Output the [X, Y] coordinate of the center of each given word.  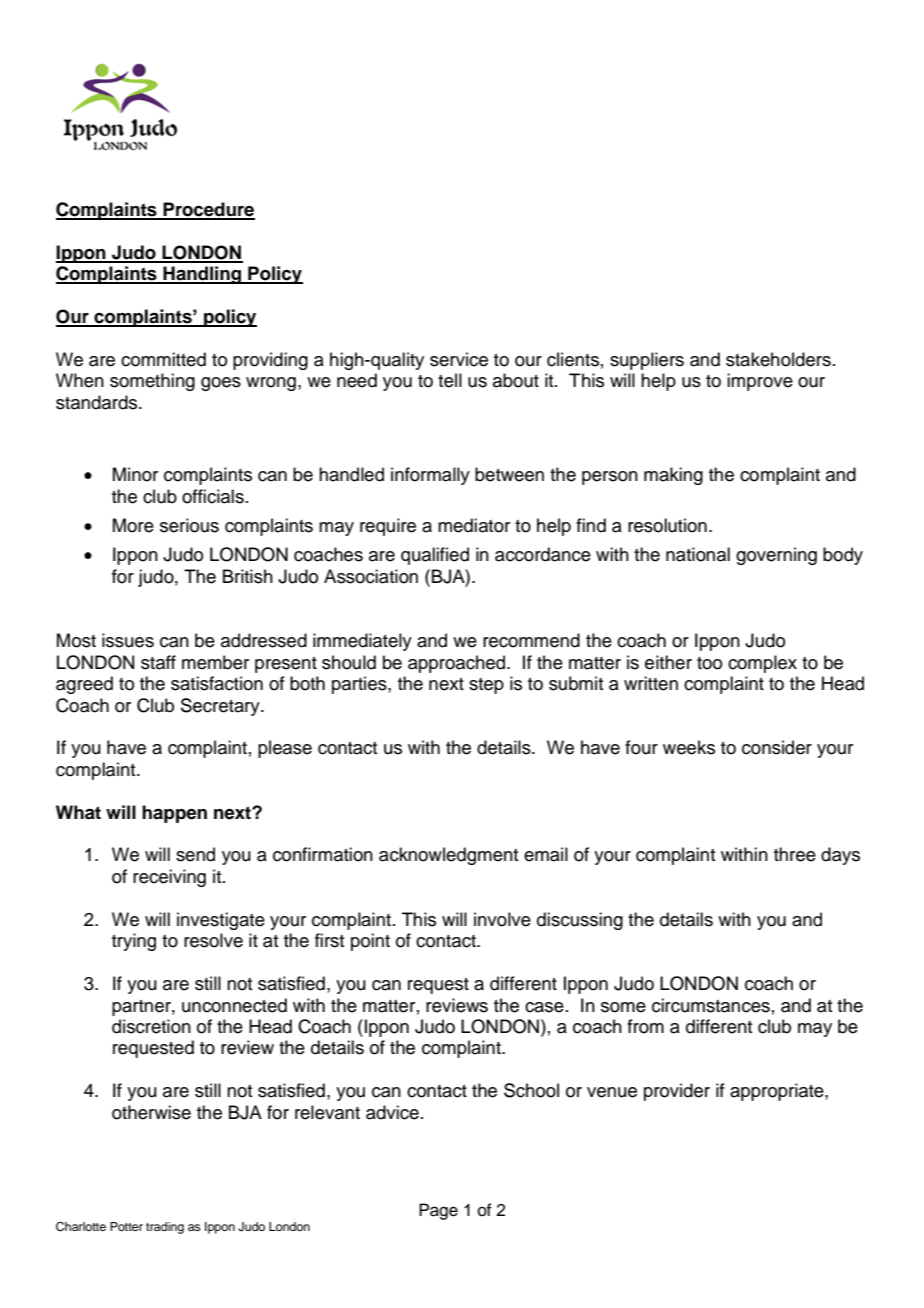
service [459, 359]
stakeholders [778, 359]
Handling [202, 275]
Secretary [221, 707]
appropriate [778, 1092]
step [486, 686]
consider [777, 747]
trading [165, 1228]
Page [438, 1211]
